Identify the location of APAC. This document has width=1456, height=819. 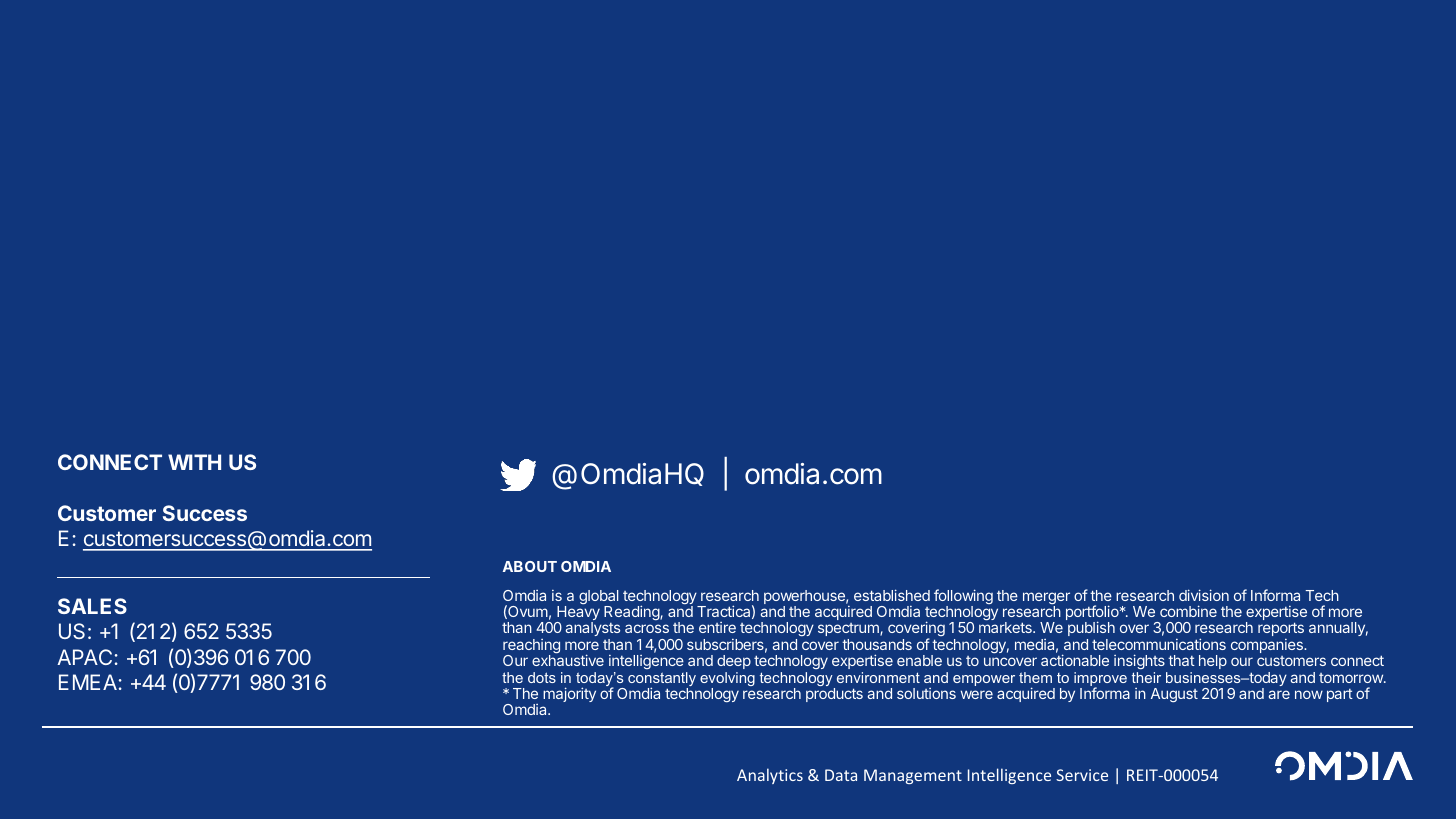
(84, 657).
